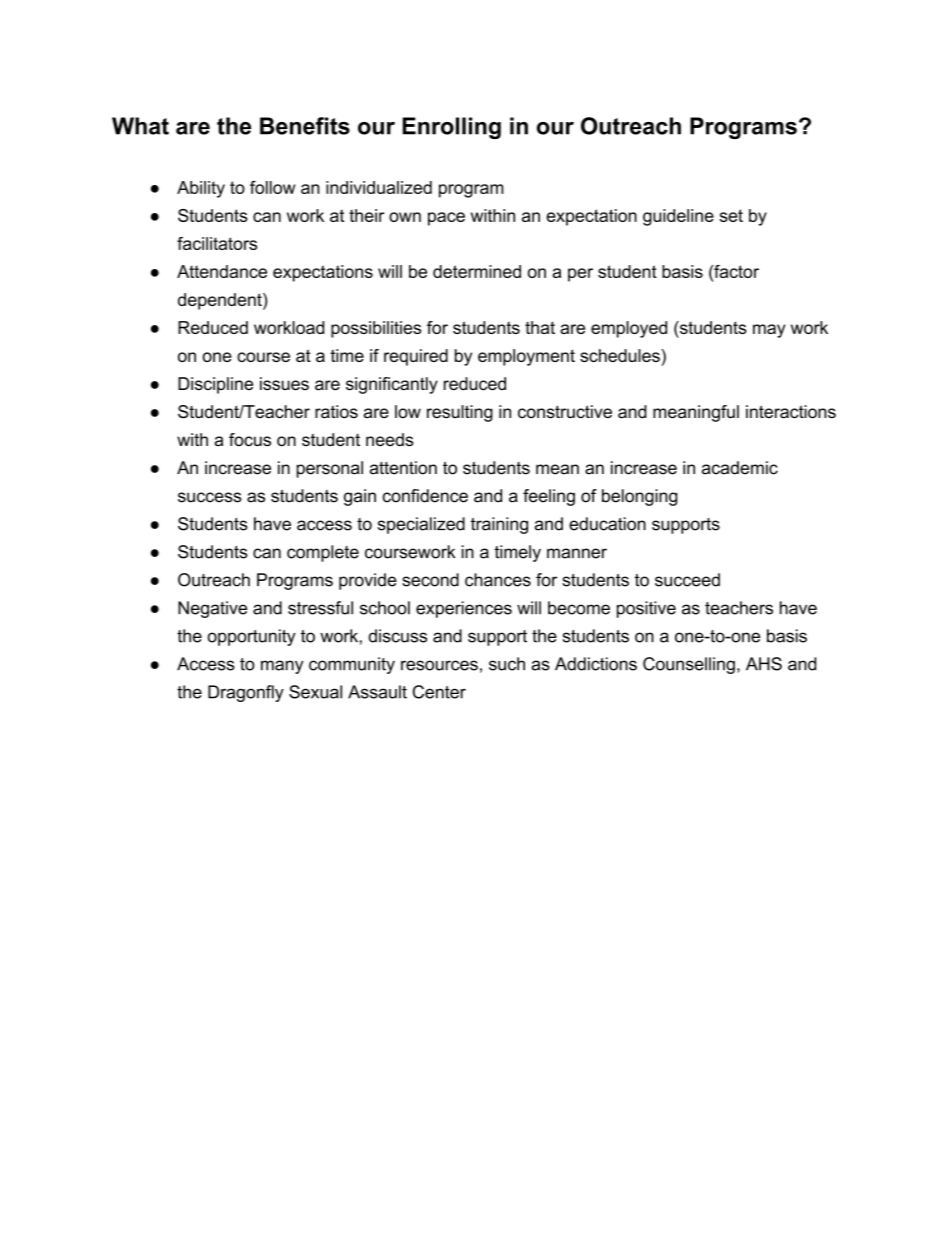 The width and height of the screenshot is (952, 1233). I want to click on Enrolling, so click(452, 128).
